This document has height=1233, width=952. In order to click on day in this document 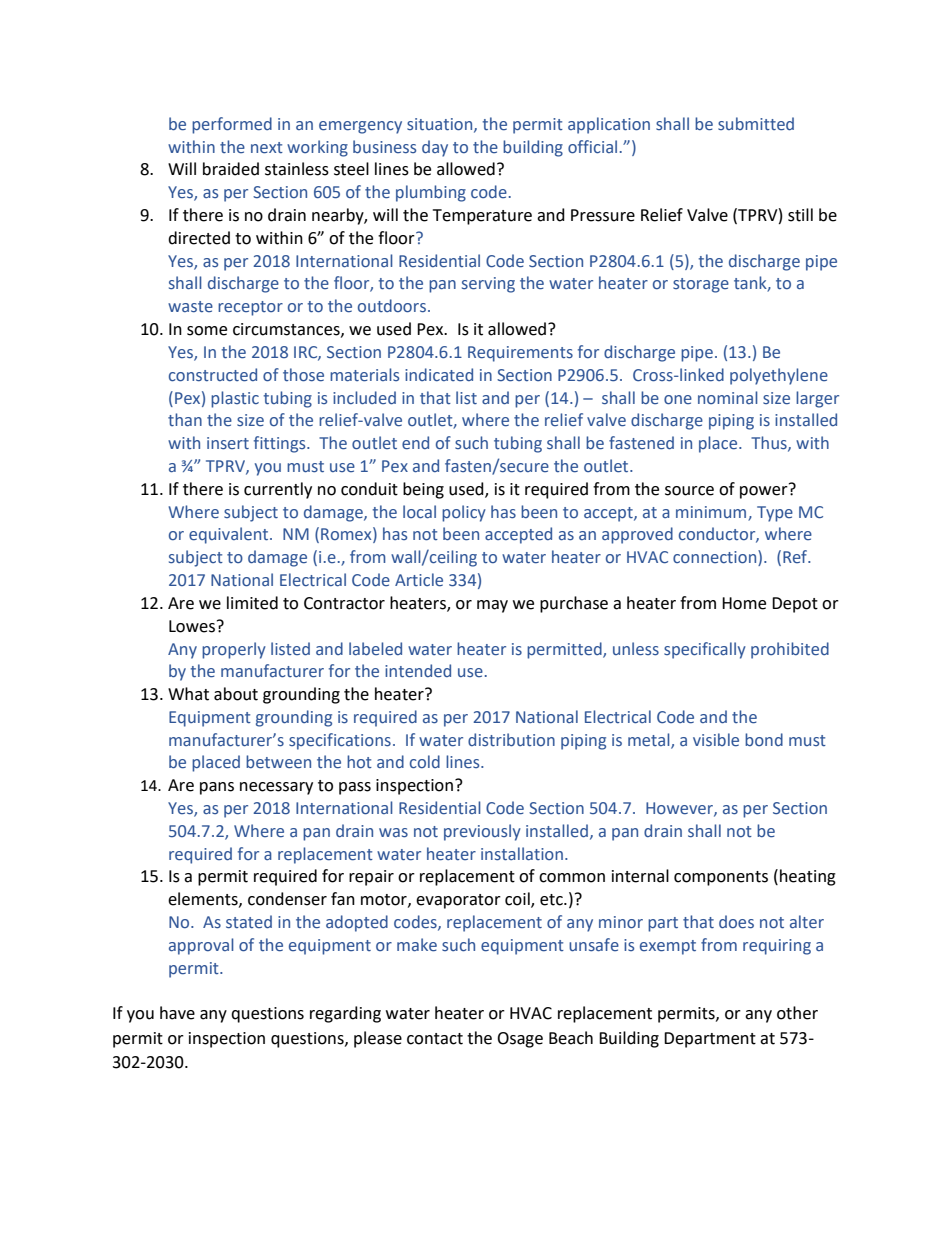, I will do `click(435, 148)`.
